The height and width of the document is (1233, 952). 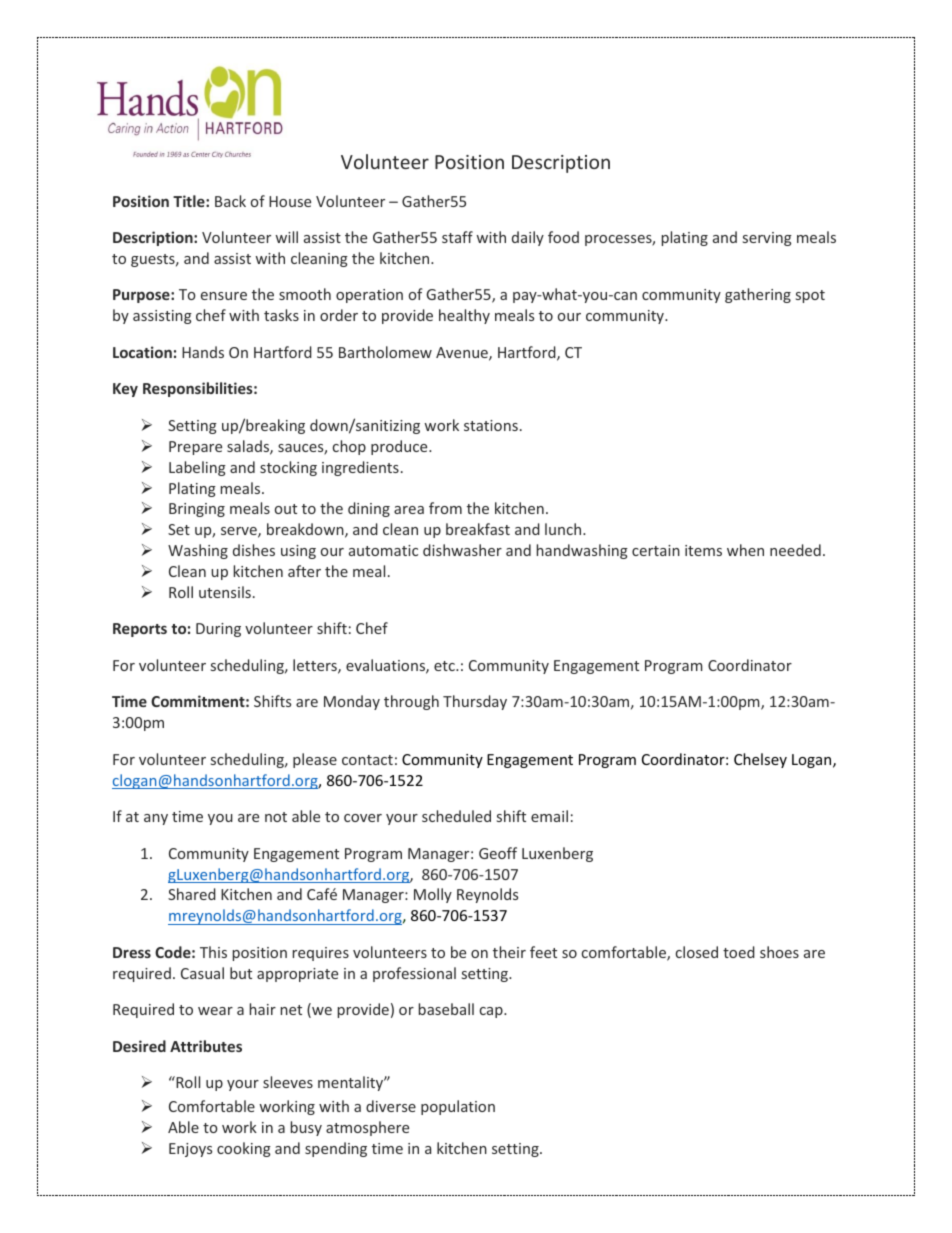 I want to click on Back, so click(x=230, y=201).
